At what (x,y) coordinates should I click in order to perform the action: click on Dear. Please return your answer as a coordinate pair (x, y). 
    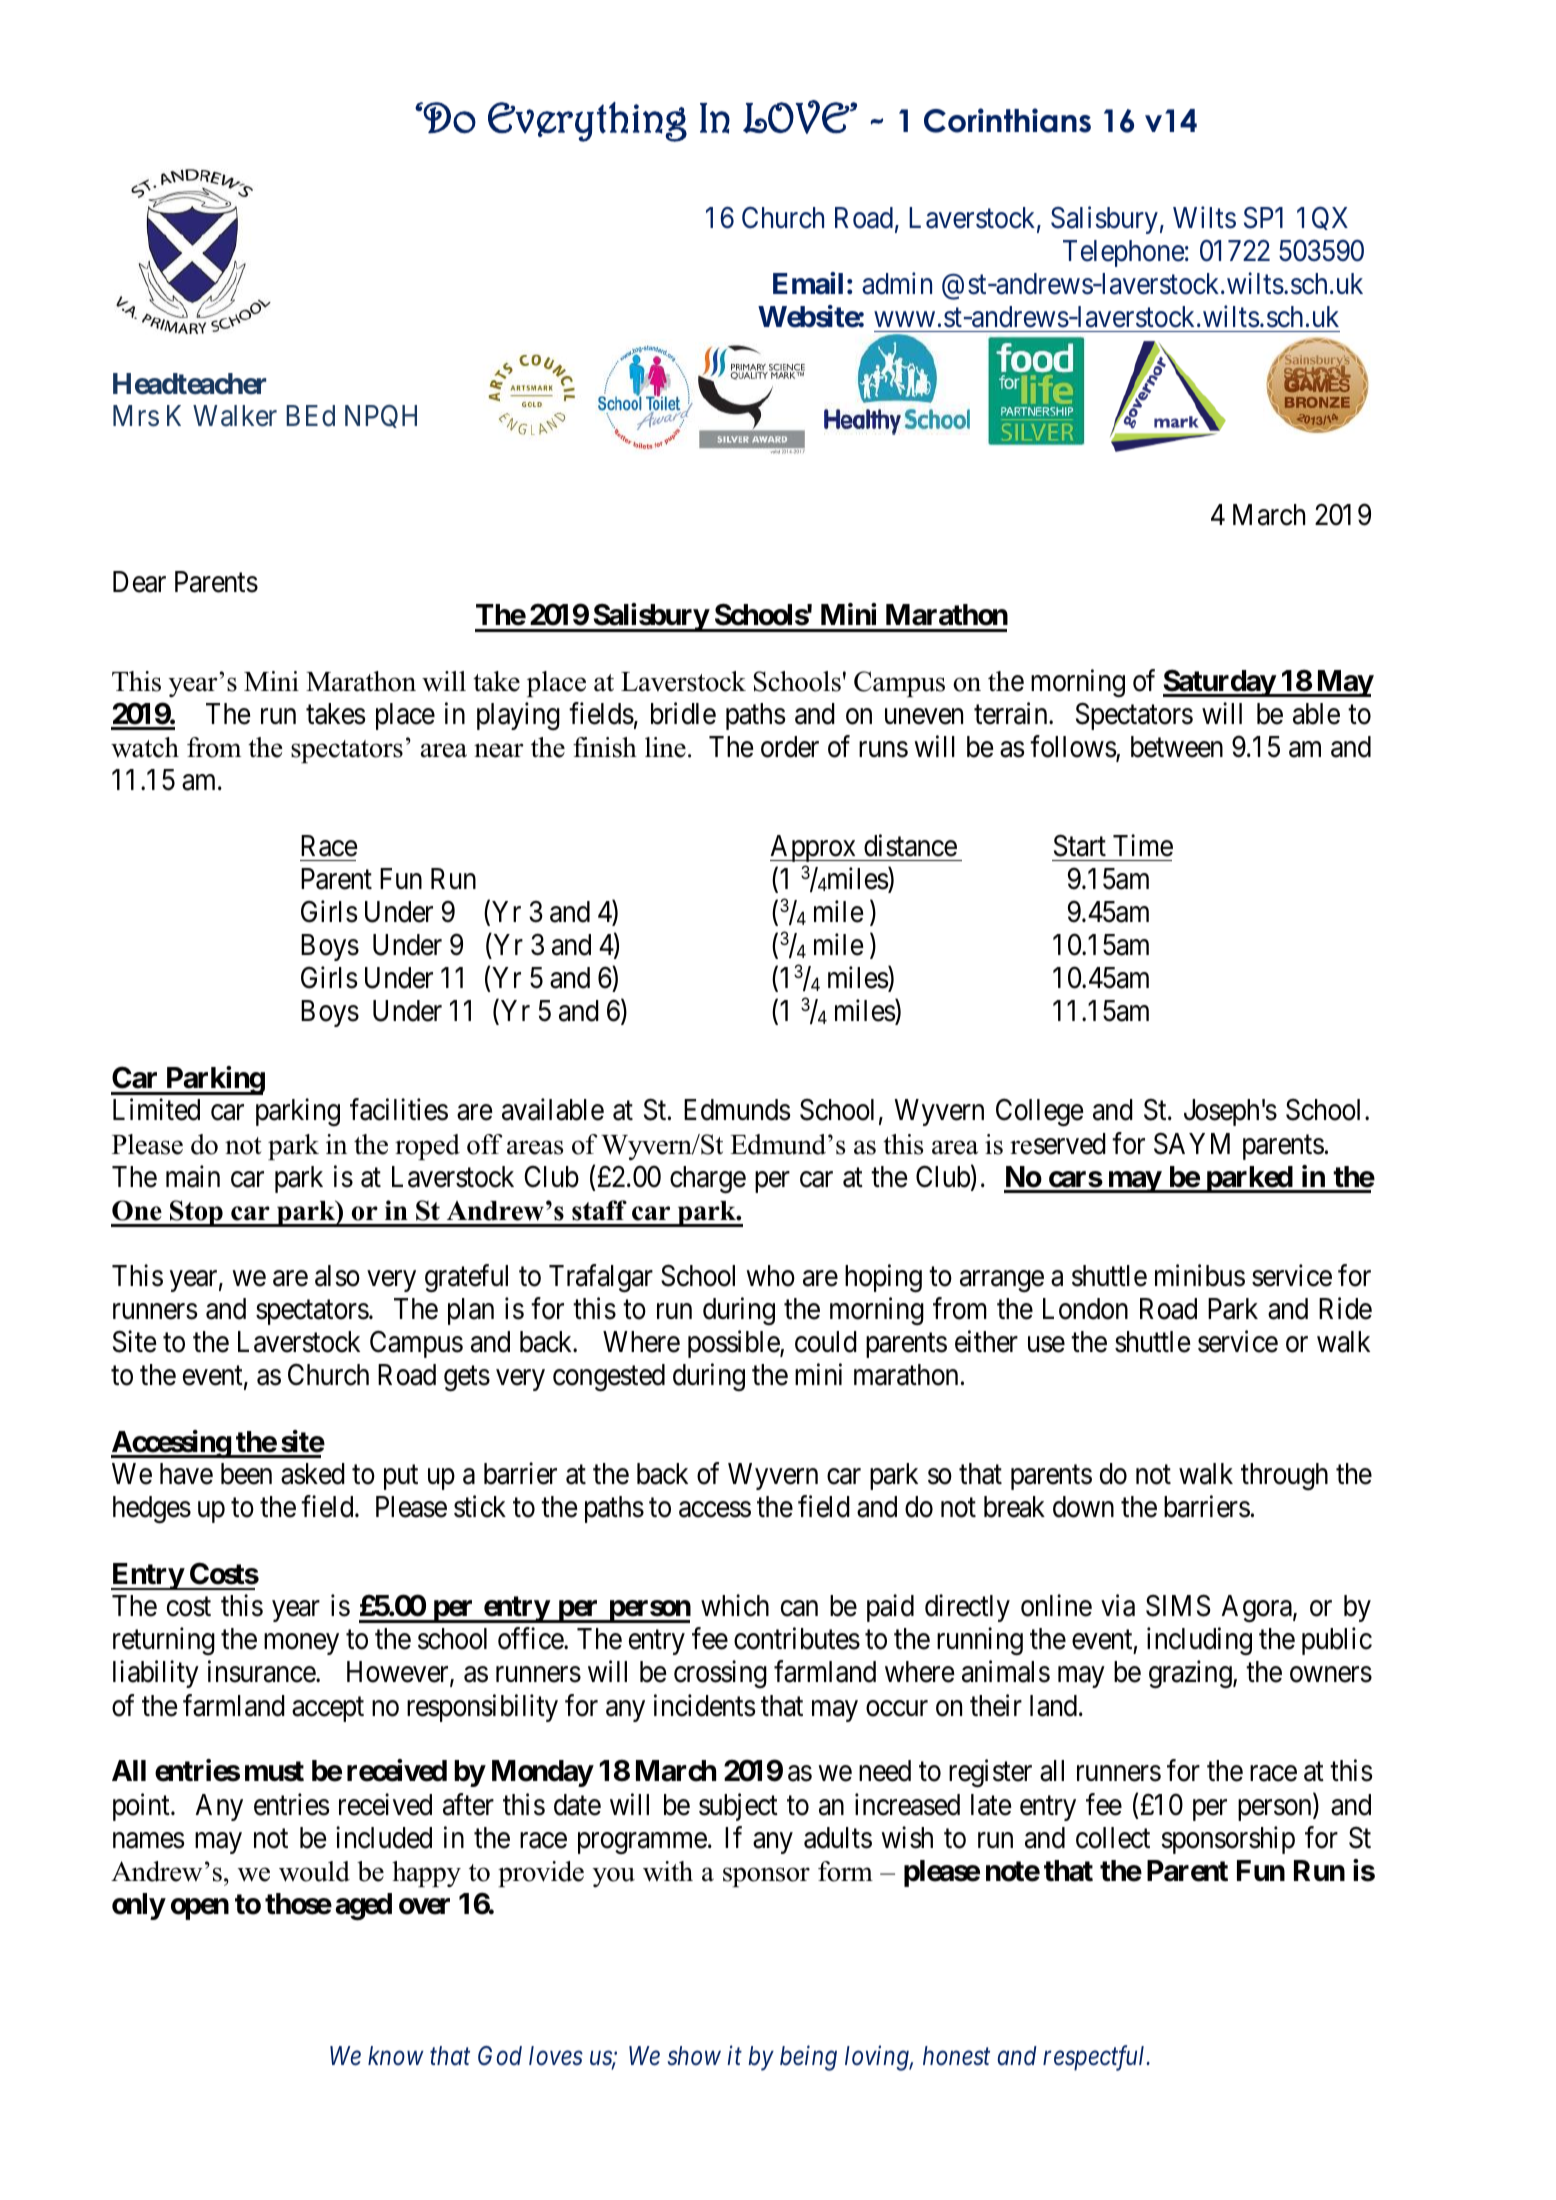
    Looking at the image, I should click on (139, 582).
